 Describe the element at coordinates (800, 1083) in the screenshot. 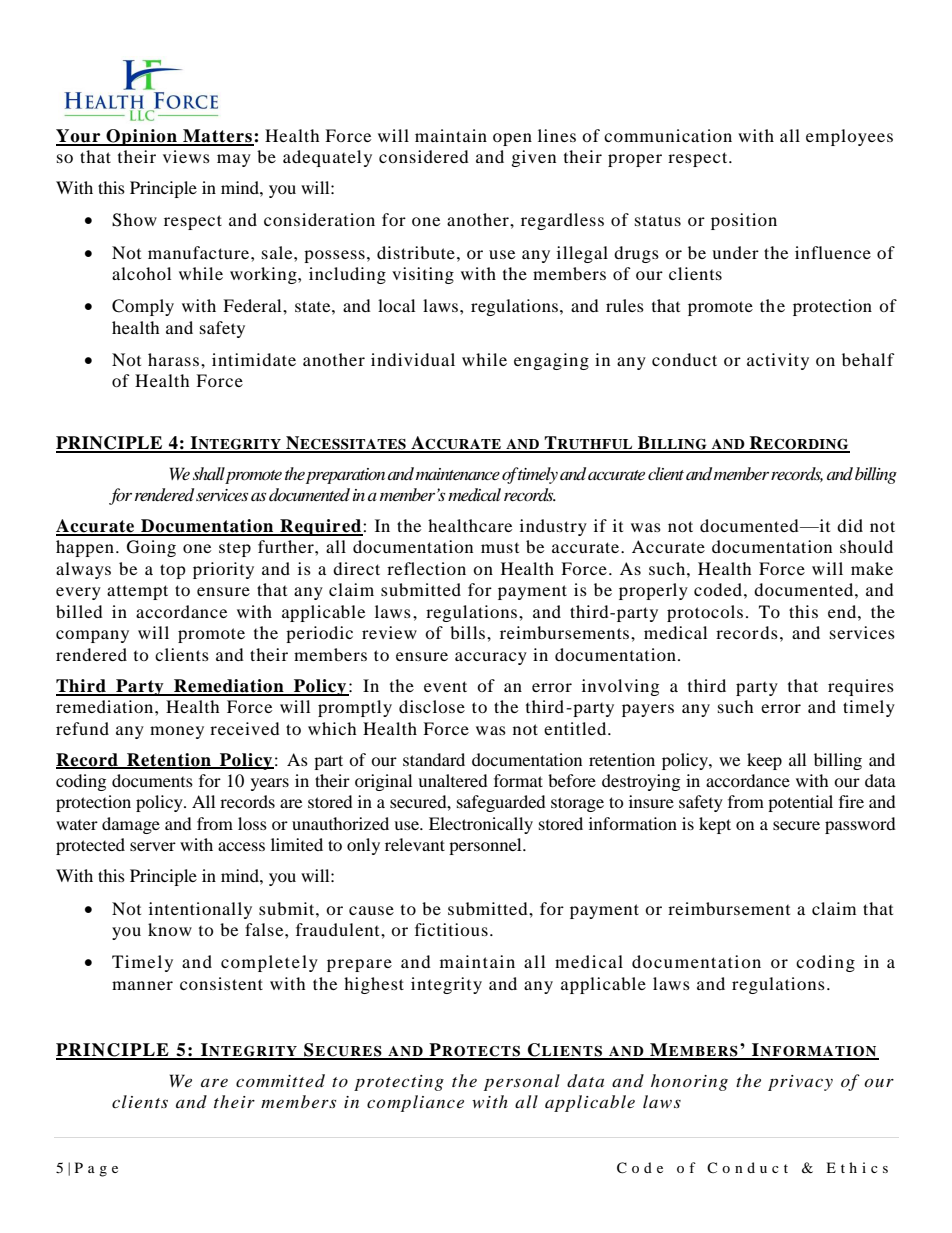

I see `privacy` at that location.
